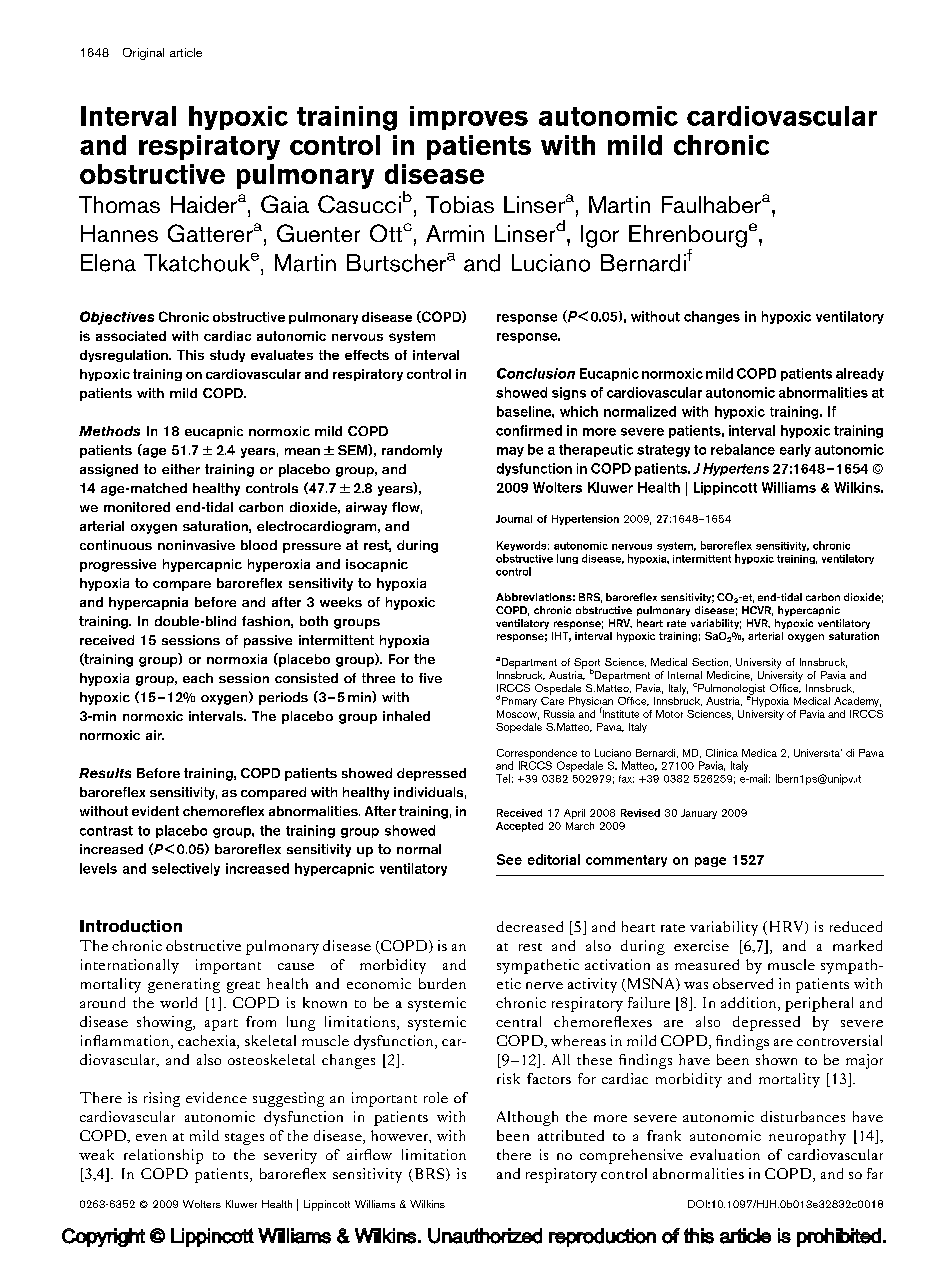  What do you see at coordinates (143, 54) in the page?
I see `Original` at bounding box center [143, 54].
